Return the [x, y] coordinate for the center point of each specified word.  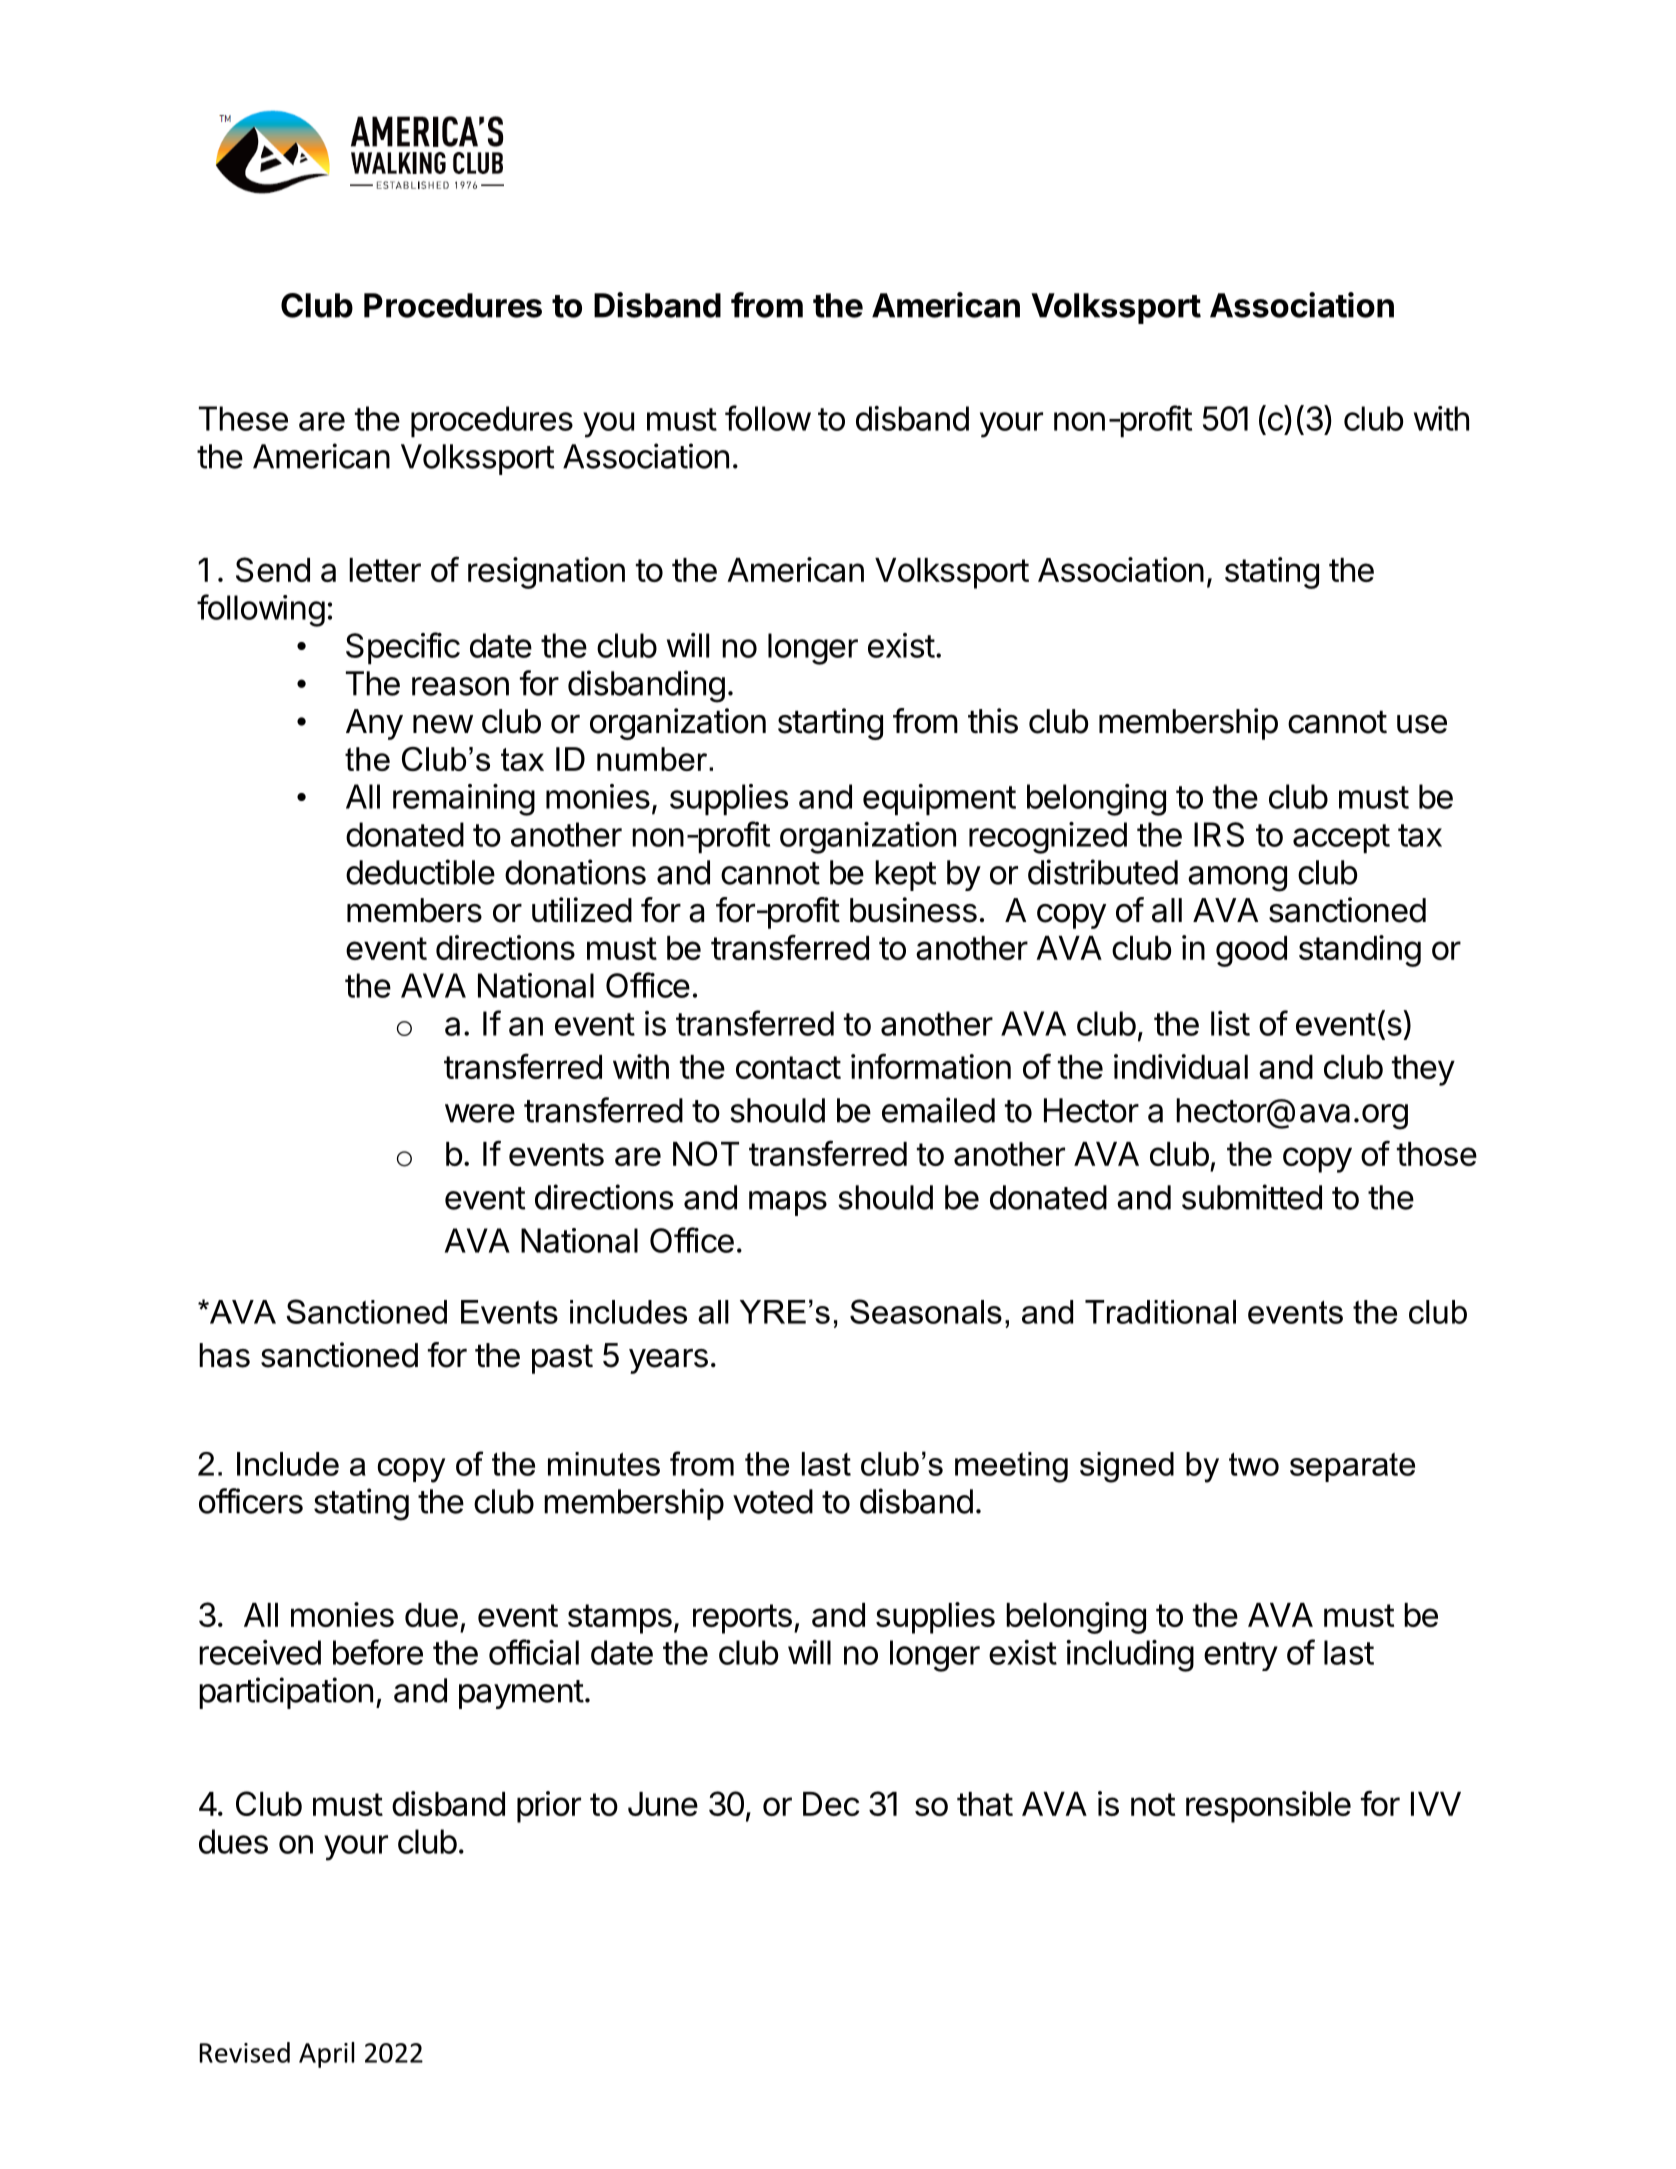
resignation [546, 573]
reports [742, 1619]
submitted [1252, 1197]
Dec [831, 1804]
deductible [420, 872]
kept [905, 875]
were [480, 1113]
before [378, 1652]
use [1422, 724]
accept [1341, 839]
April [326, 2055]
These [243, 418]
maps [788, 1203]
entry [1241, 1656]
